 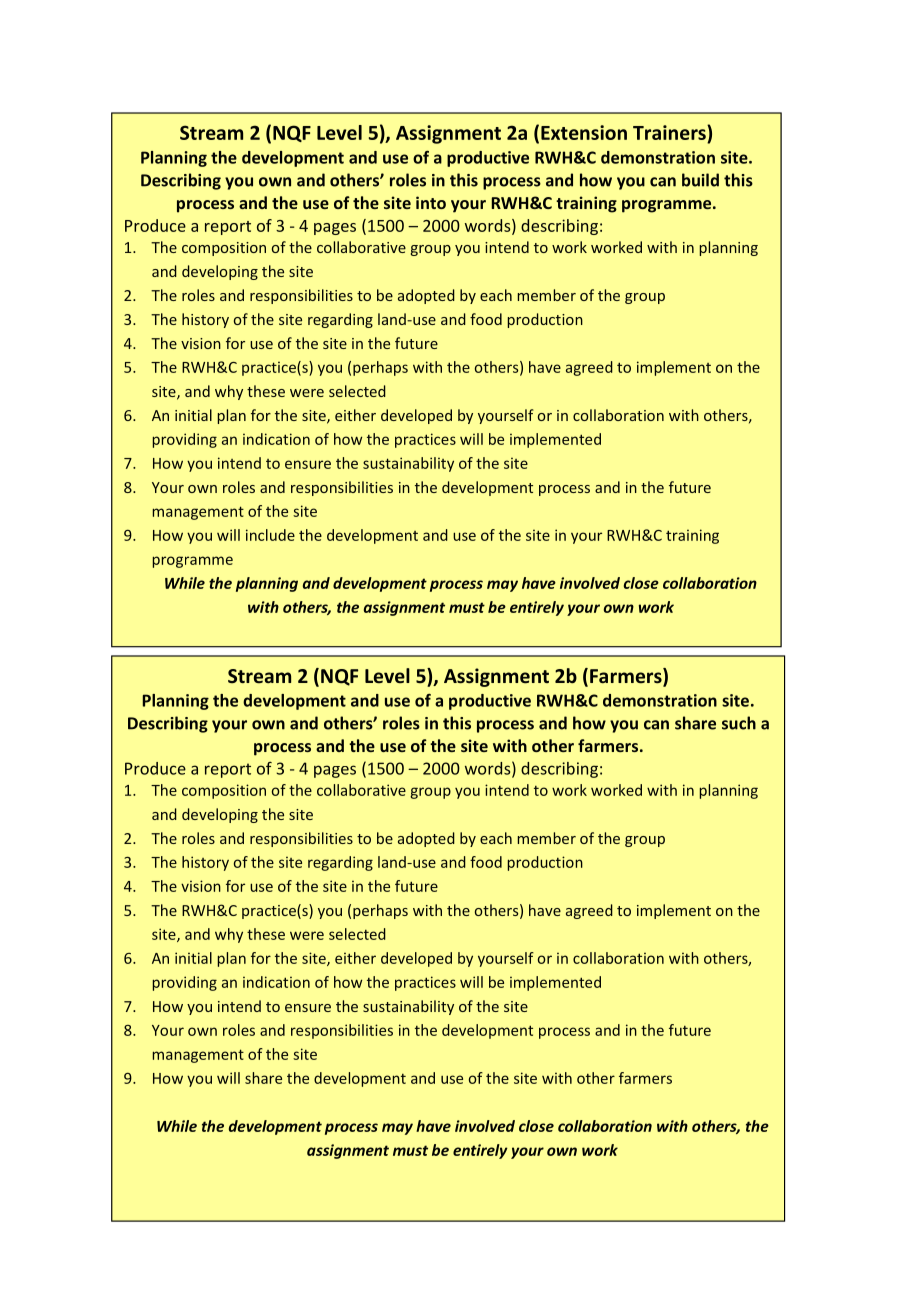 I want to click on such, so click(x=739, y=723).
